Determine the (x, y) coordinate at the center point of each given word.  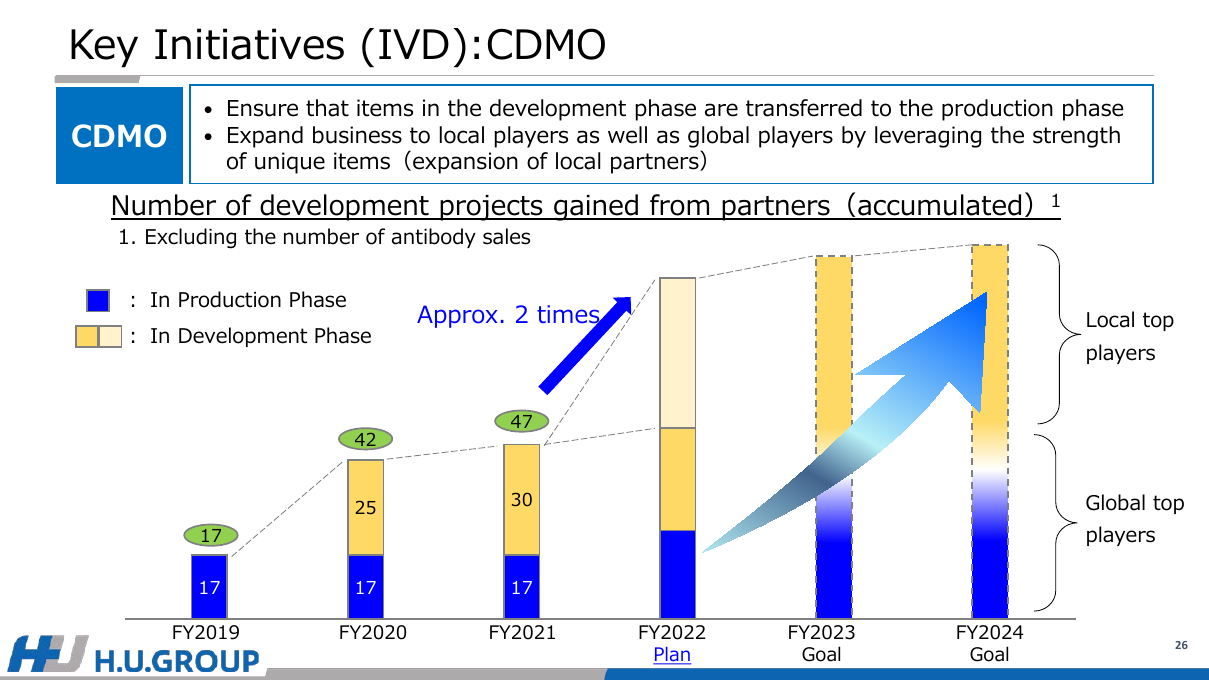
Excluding (191, 238)
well (627, 135)
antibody (434, 238)
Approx (457, 316)
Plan (672, 655)
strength (1076, 137)
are (721, 110)
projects (491, 208)
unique (290, 163)
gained (596, 207)
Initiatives (249, 44)
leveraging (928, 137)
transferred (804, 108)
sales (506, 236)
